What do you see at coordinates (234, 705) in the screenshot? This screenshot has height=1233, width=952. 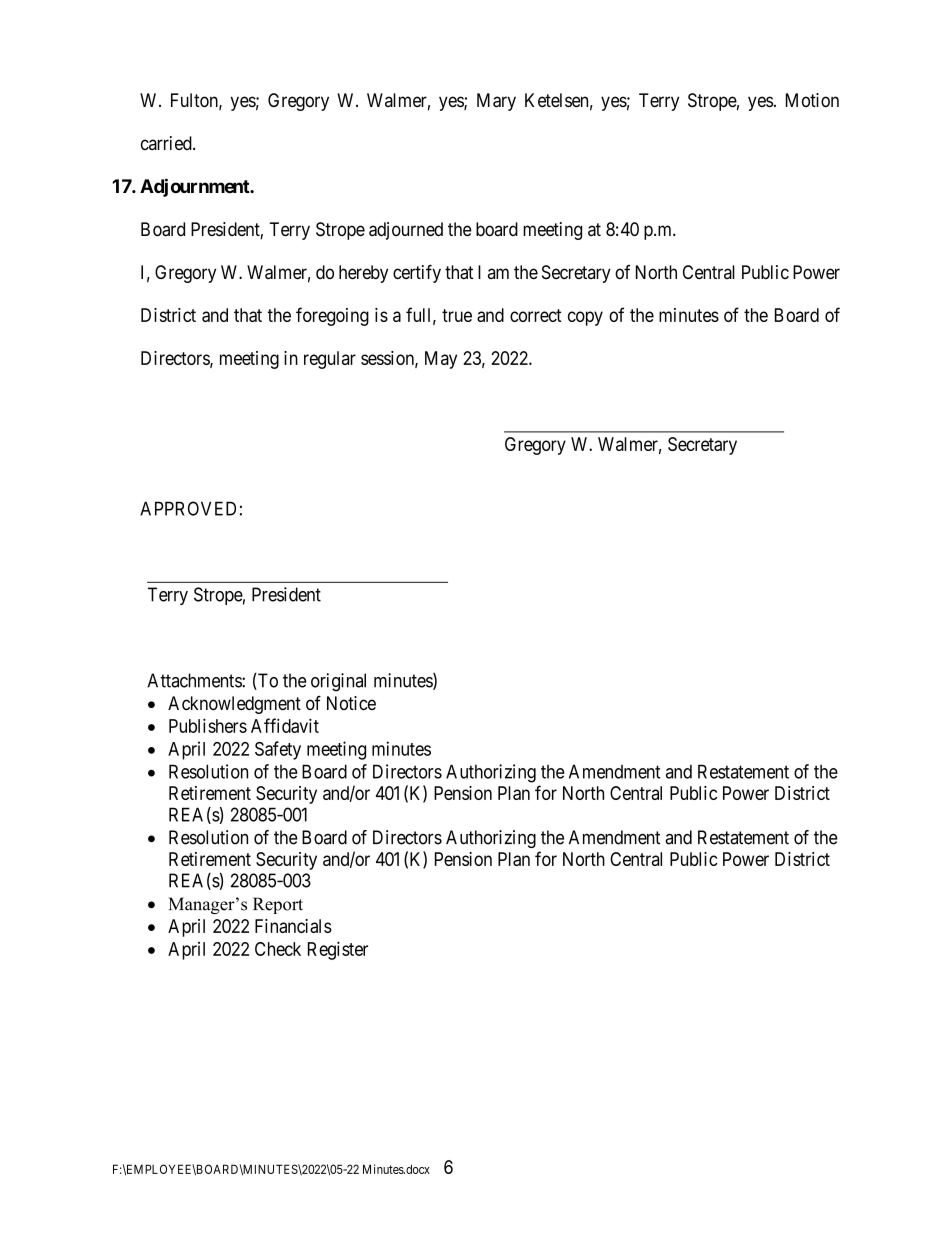 I see `Acknowledgment` at bounding box center [234, 705].
